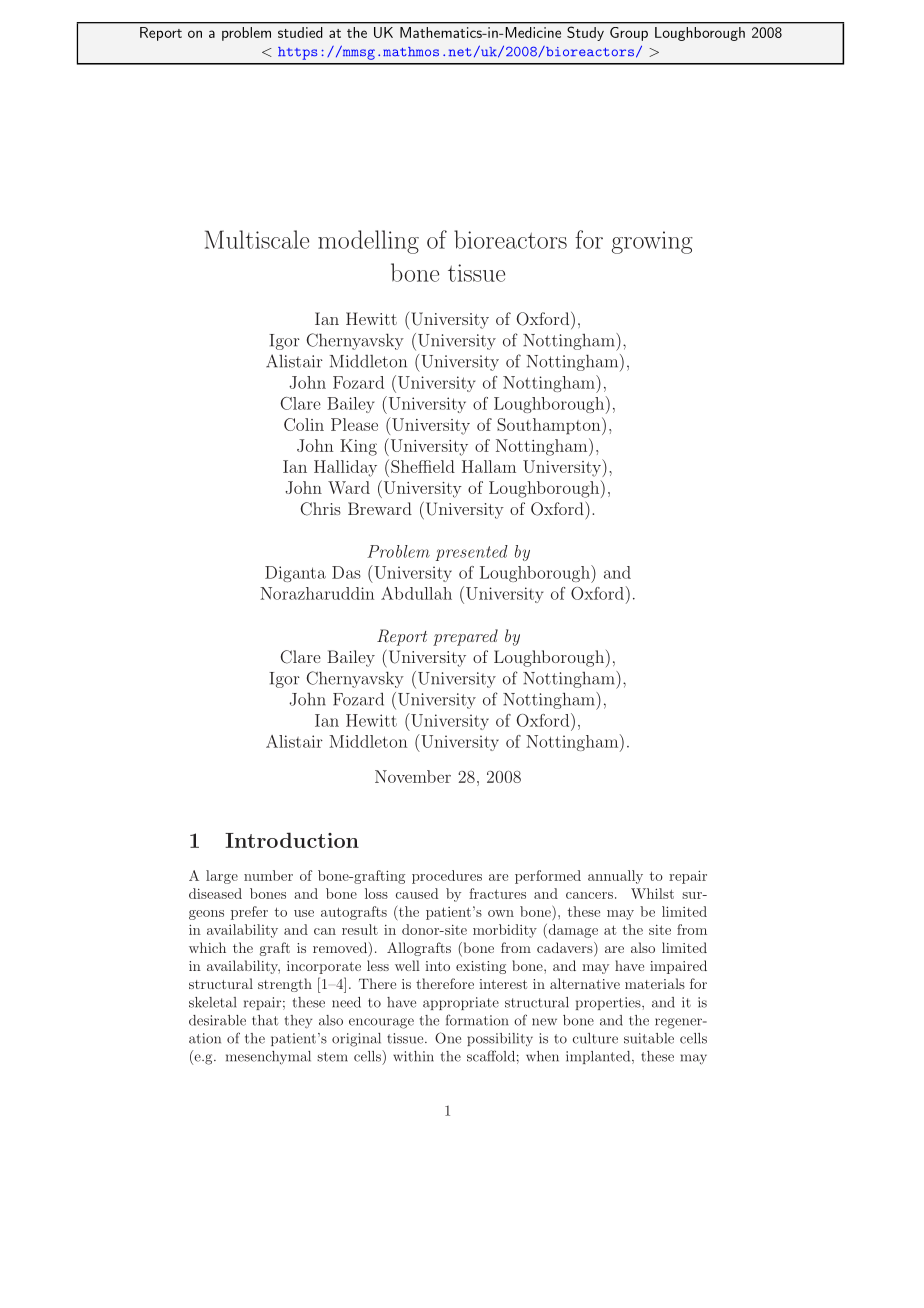 The height and width of the screenshot is (1308, 924). What do you see at coordinates (300, 32) in the screenshot?
I see `studied` at bounding box center [300, 32].
